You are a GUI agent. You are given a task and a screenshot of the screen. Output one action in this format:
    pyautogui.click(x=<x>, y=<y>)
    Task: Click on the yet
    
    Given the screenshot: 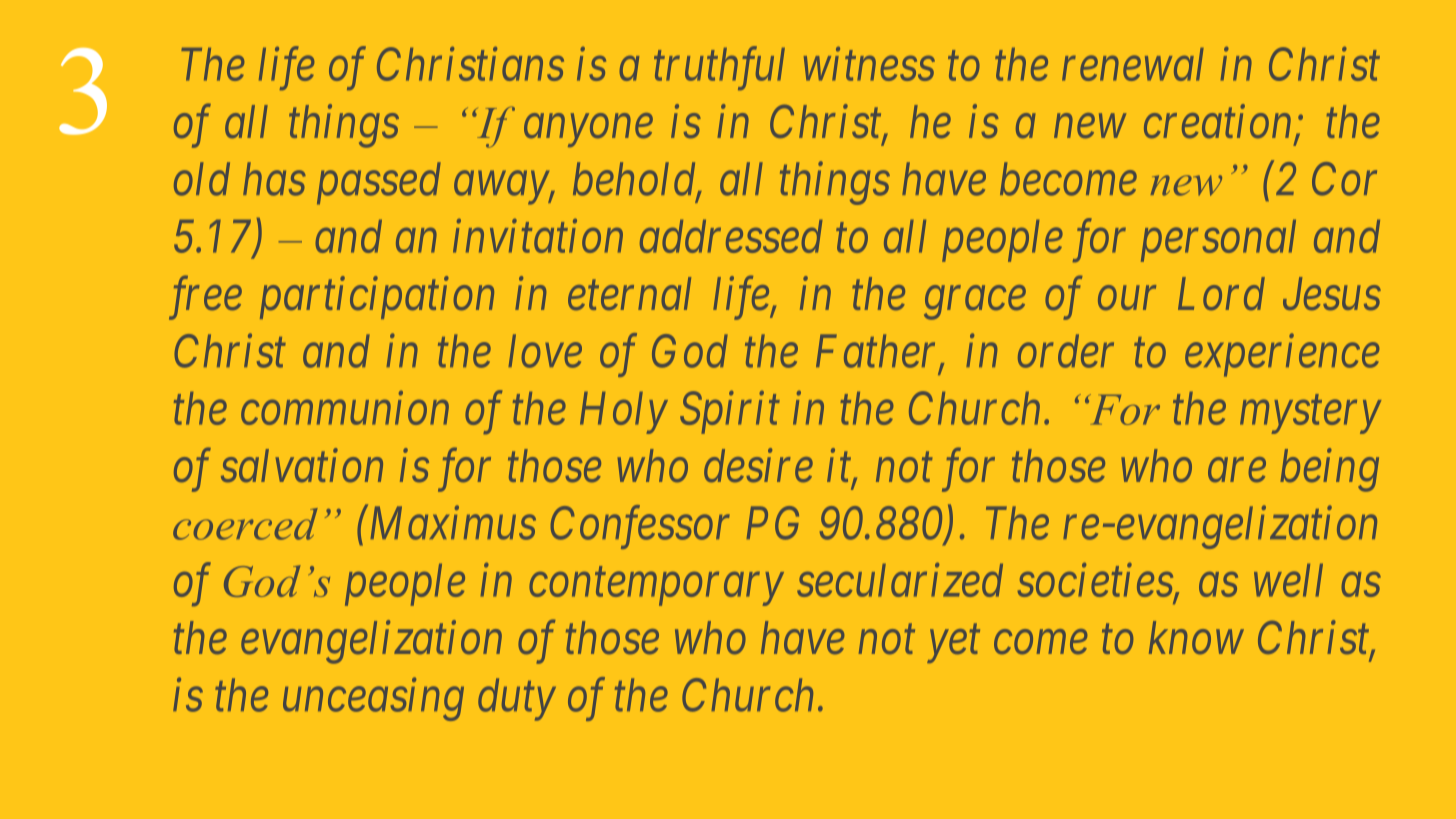 What is the action you would take?
    pyautogui.click(x=953, y=645)
